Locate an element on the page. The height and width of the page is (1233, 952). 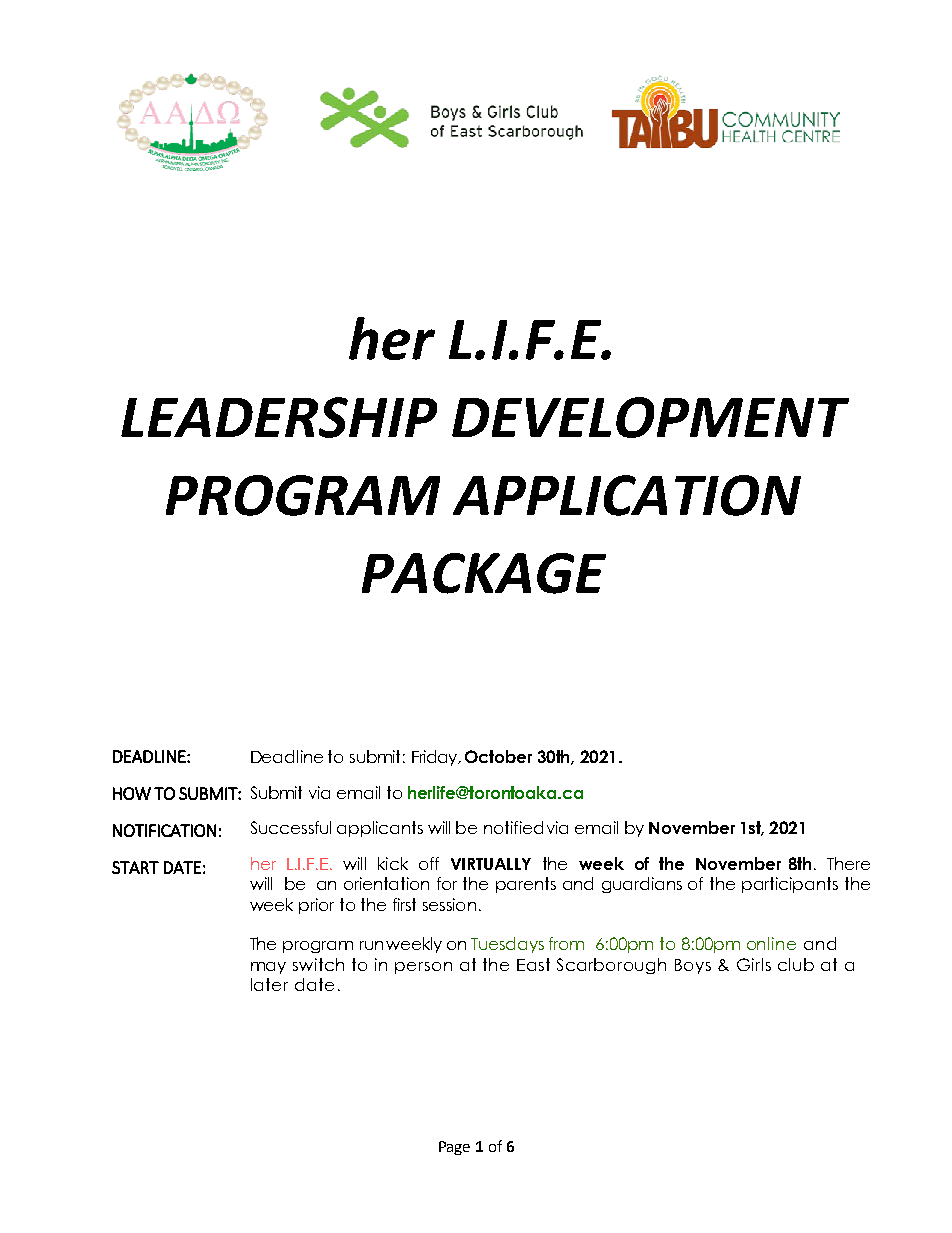
person is located at coordinates (423, 968).
